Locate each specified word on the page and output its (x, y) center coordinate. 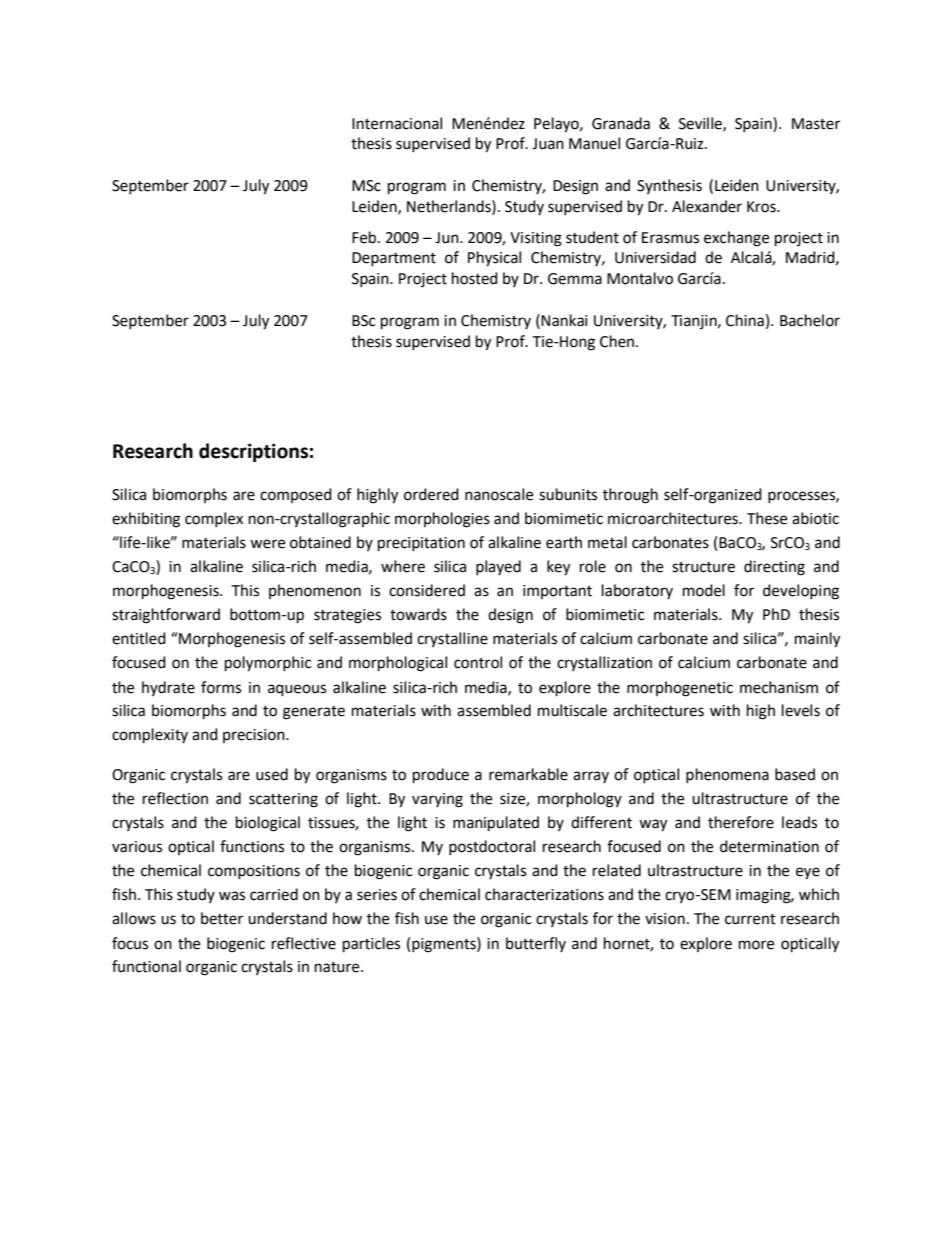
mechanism (779, 687)
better (222, 918)
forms (221, 687)
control (478, 662)
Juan (548, 144)
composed (296, 495)
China (745, 320)
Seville (701, 124)
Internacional (397, 123)
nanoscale (499, 494)
